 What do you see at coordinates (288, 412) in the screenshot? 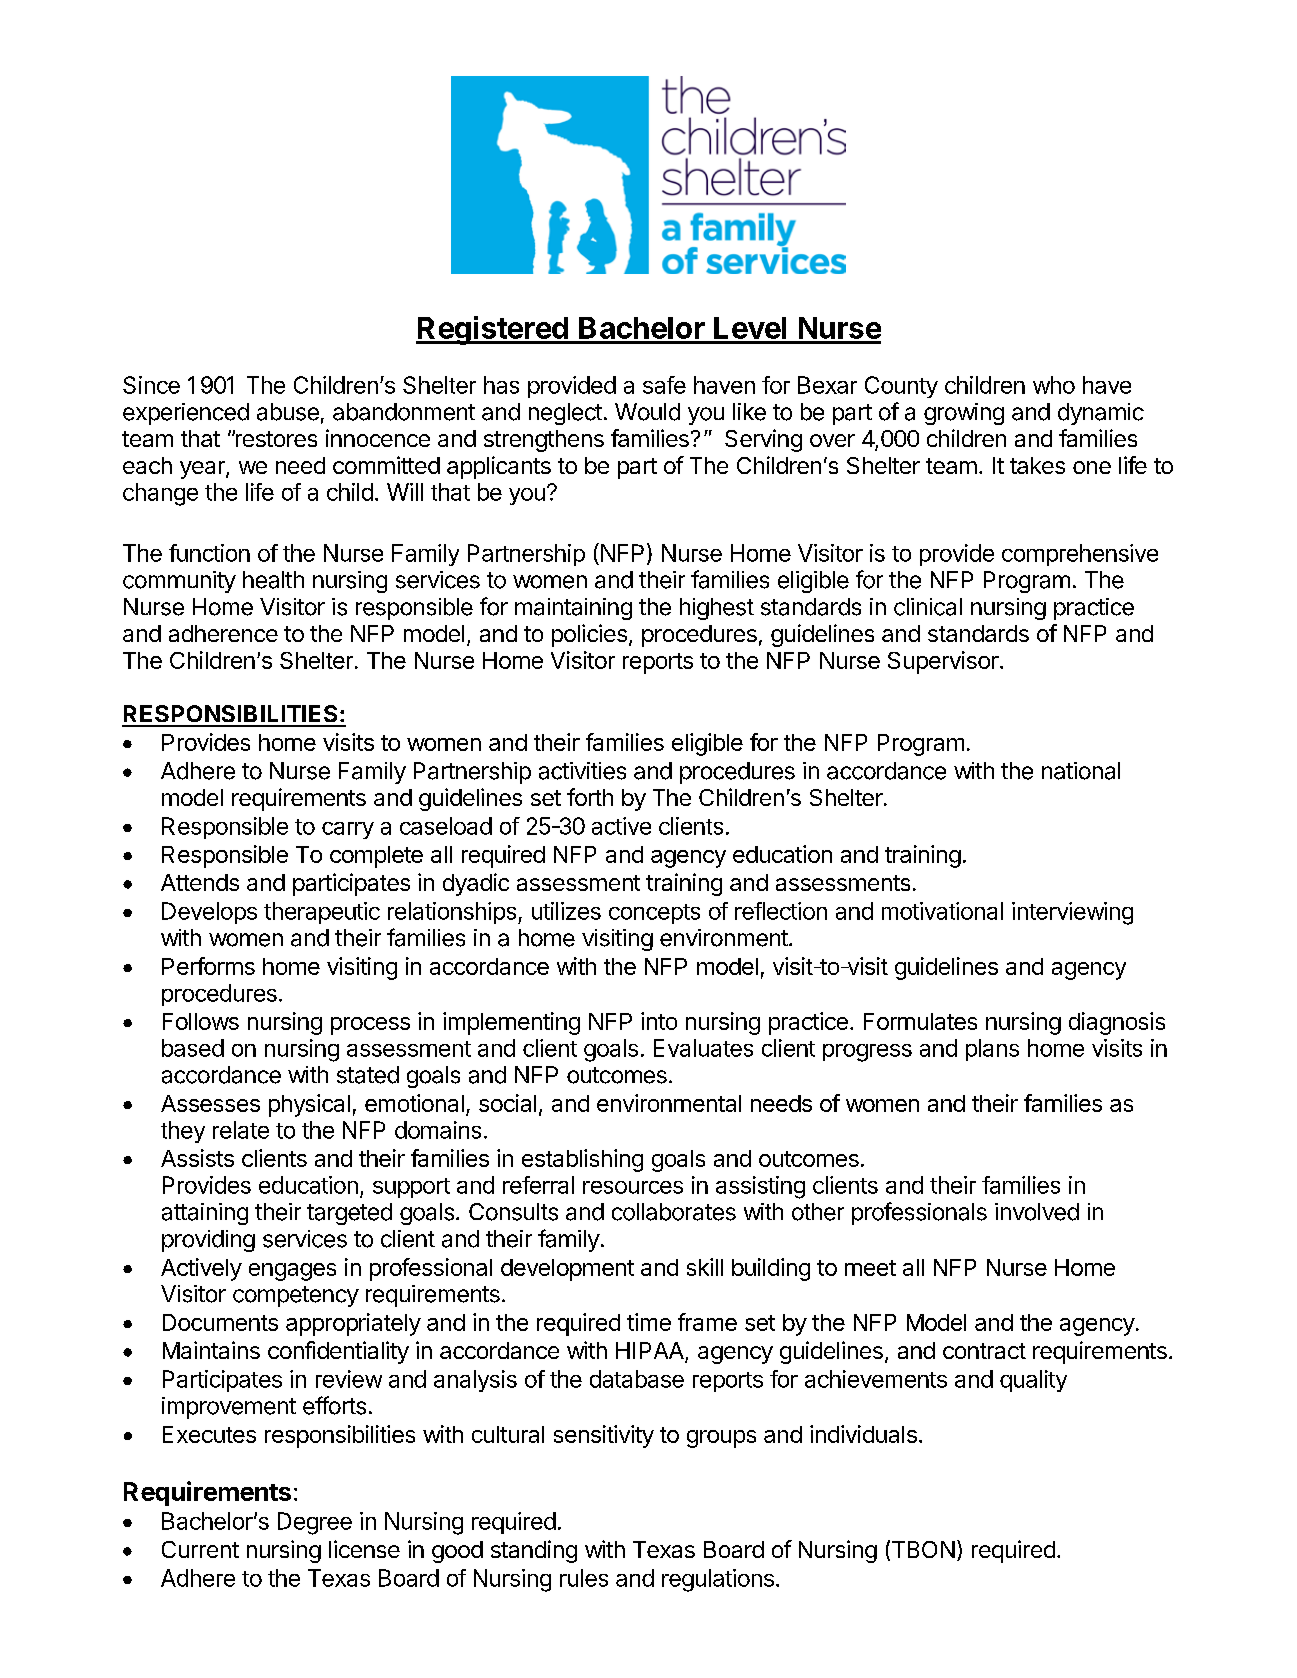
I see `abuse` at bounding box center [288, 412].
